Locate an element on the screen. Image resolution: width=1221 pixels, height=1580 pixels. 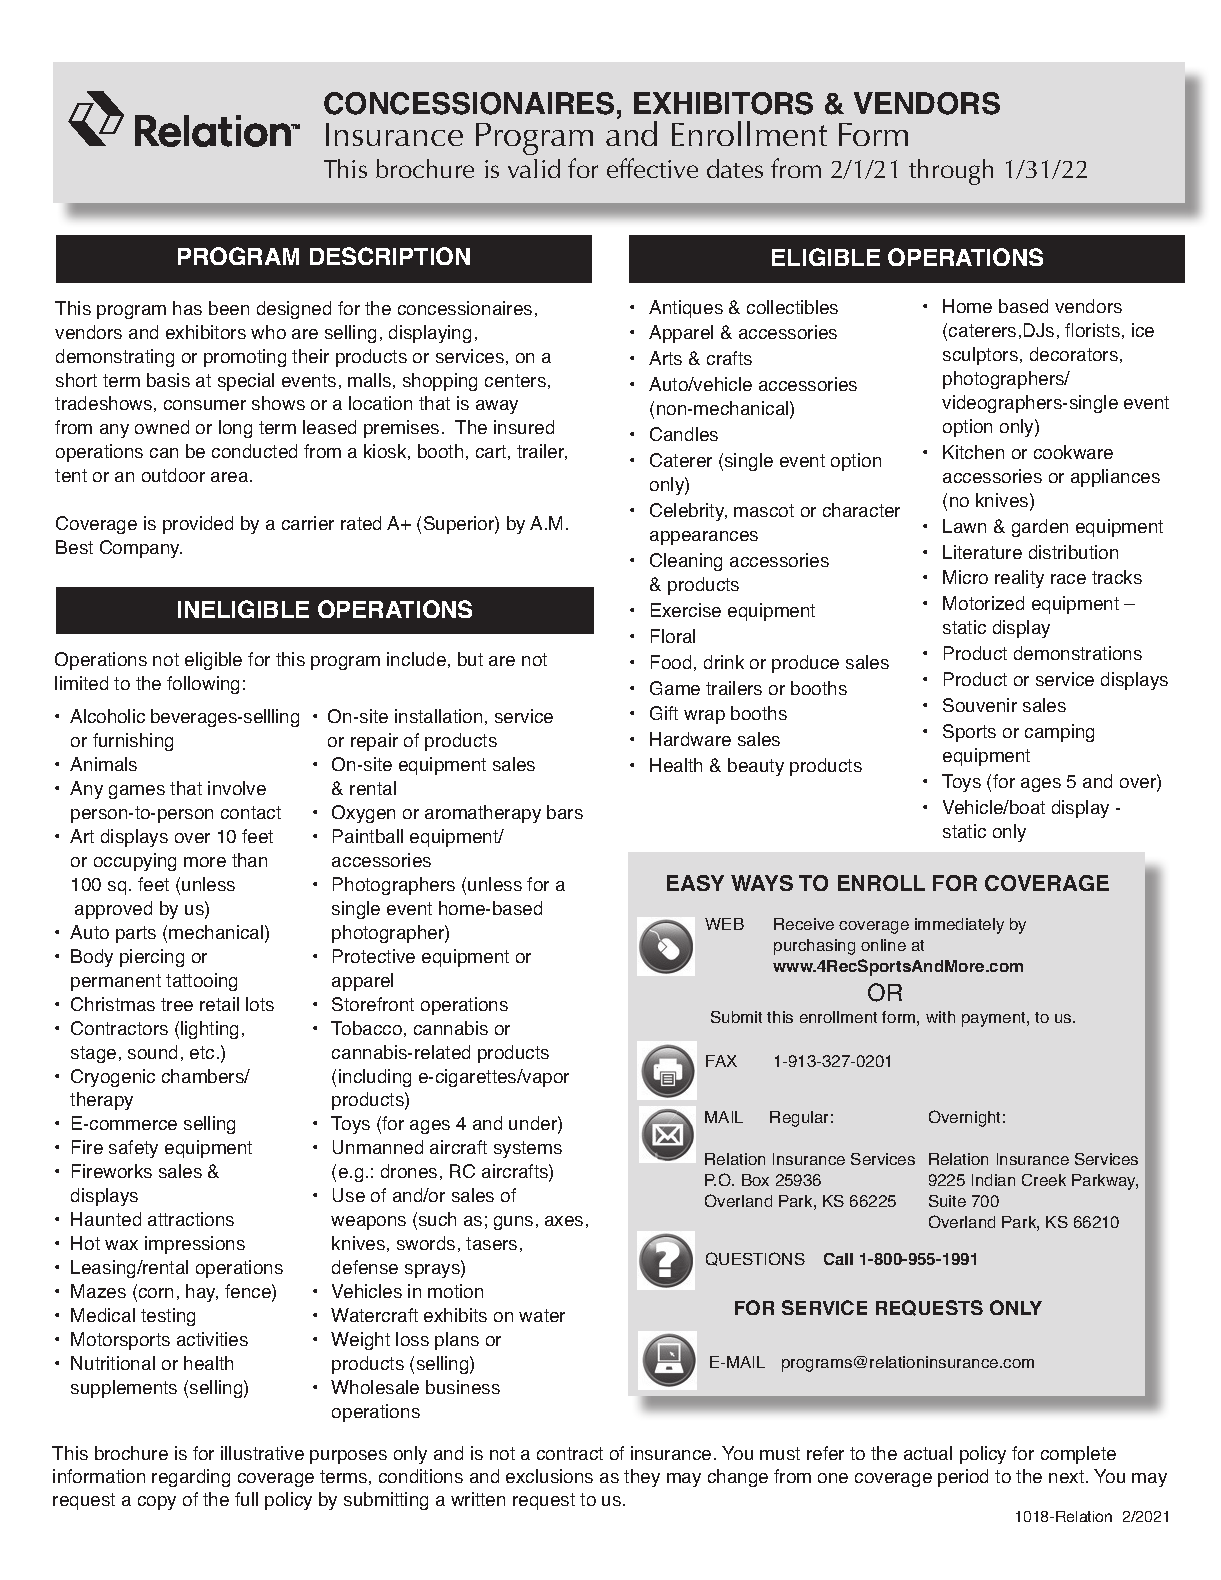
effective is located at coordinates (652, 168).
